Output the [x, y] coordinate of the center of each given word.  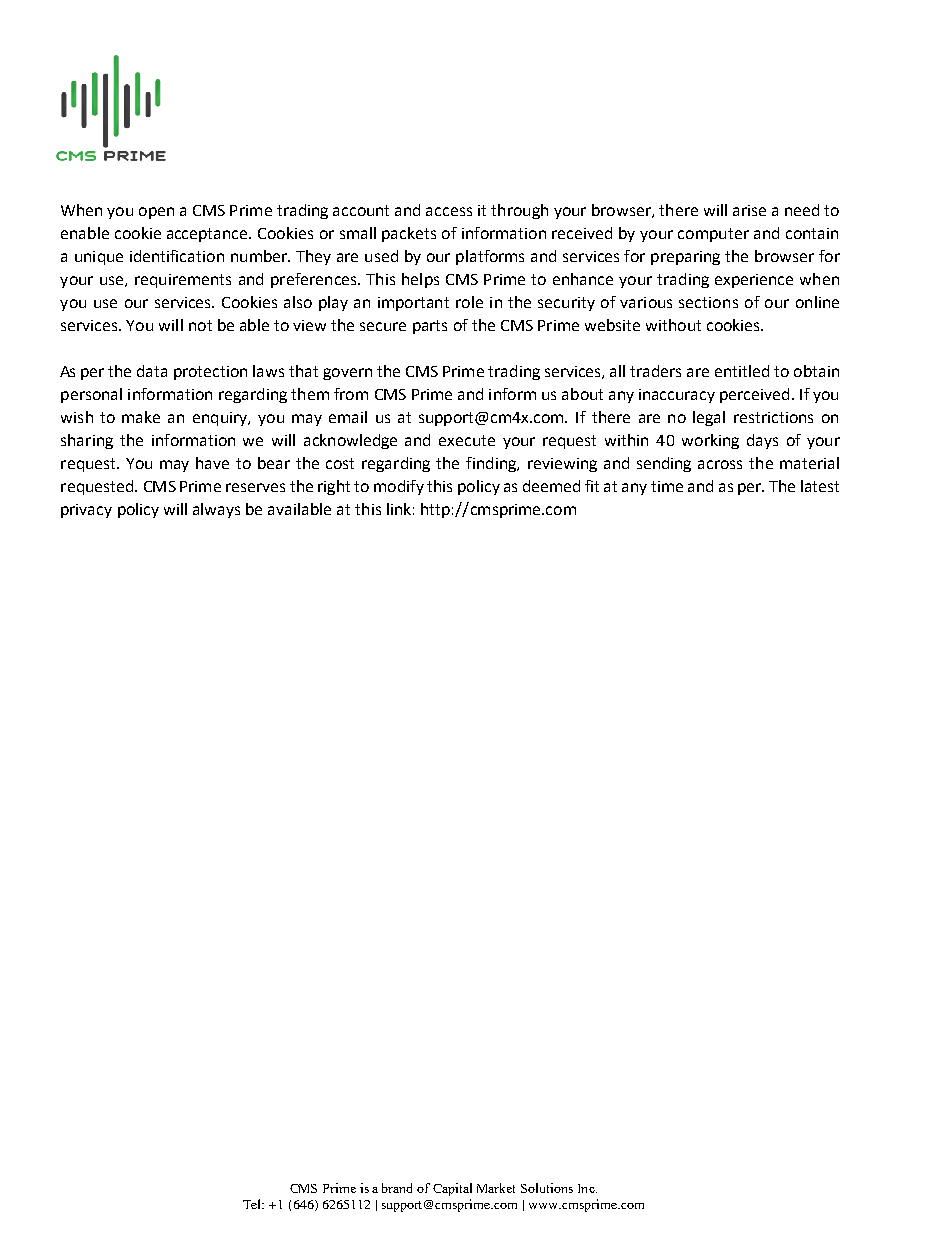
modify [399, 487]
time [667, 486]
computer [713, 235]
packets [409, 234]
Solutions [547, 1188]
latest [820, 486]
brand [397, 1188]
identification [177, 256]
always [216, 510]
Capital [452, 1189]
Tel [253, 1204]
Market [496, 1188]
